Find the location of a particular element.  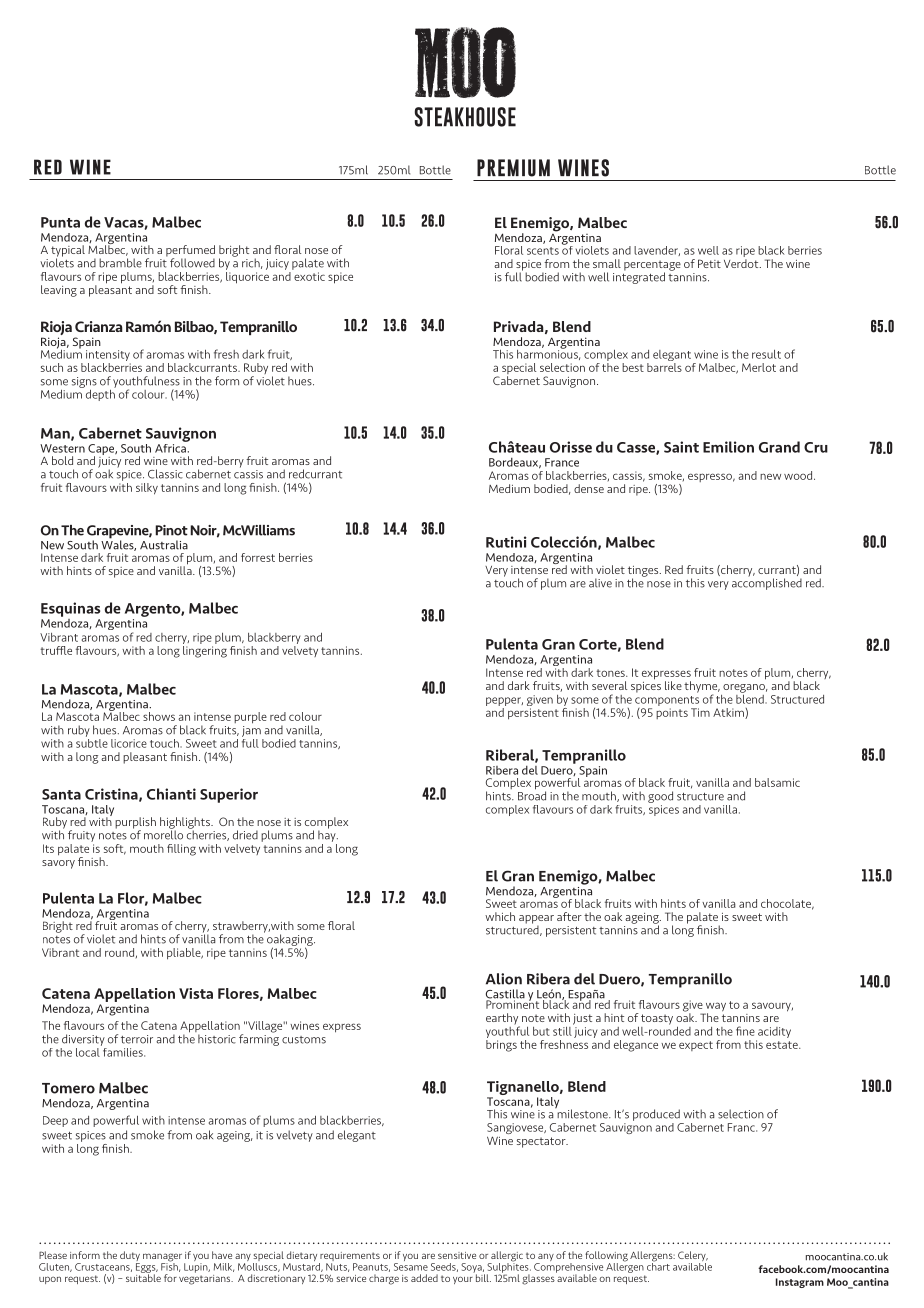

Saint is located at coordinates (681, 447).
